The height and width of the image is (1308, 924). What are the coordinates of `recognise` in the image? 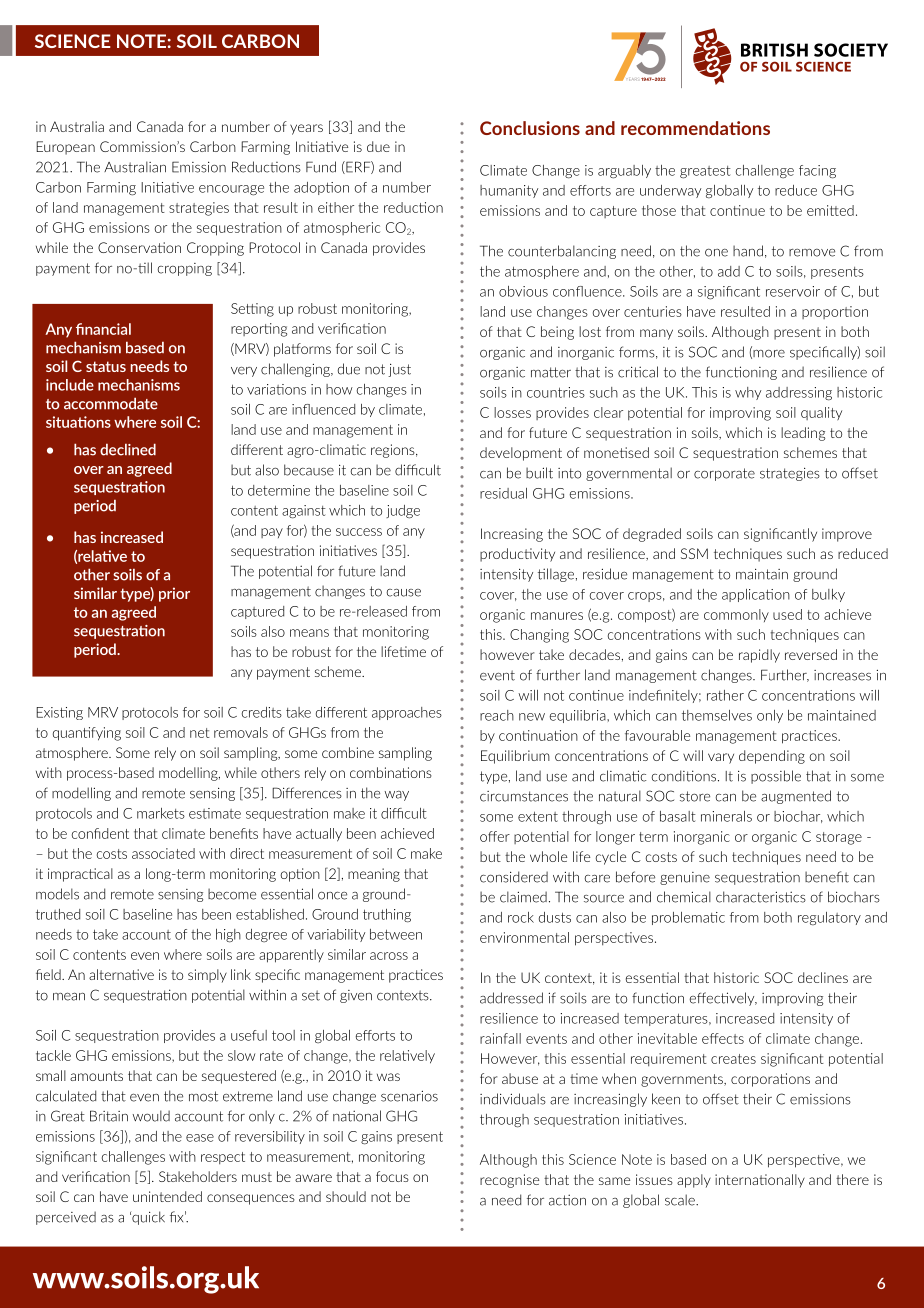 It's located at (509, 1181).
